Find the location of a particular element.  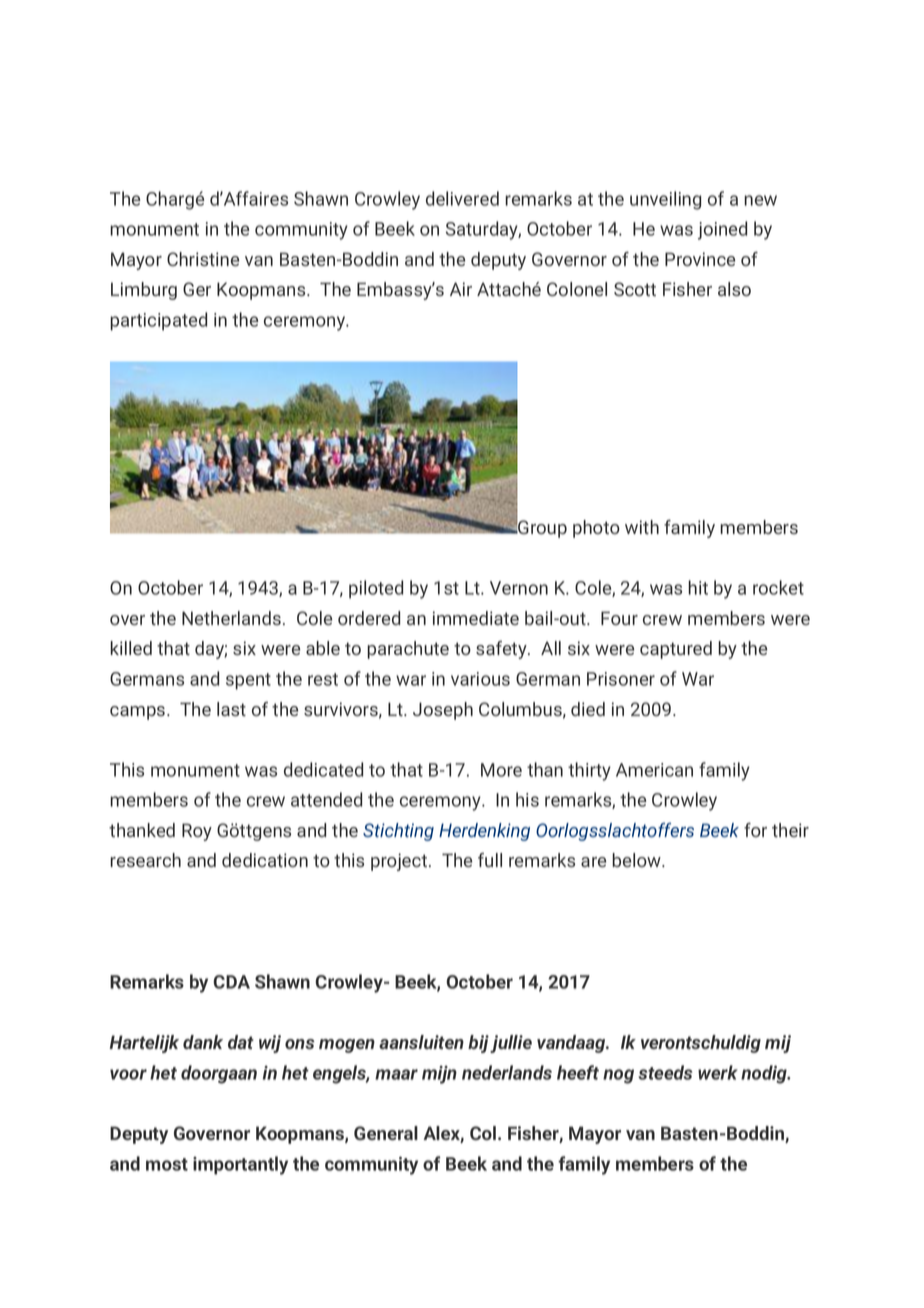

full is located at coordinates (490, 860).
